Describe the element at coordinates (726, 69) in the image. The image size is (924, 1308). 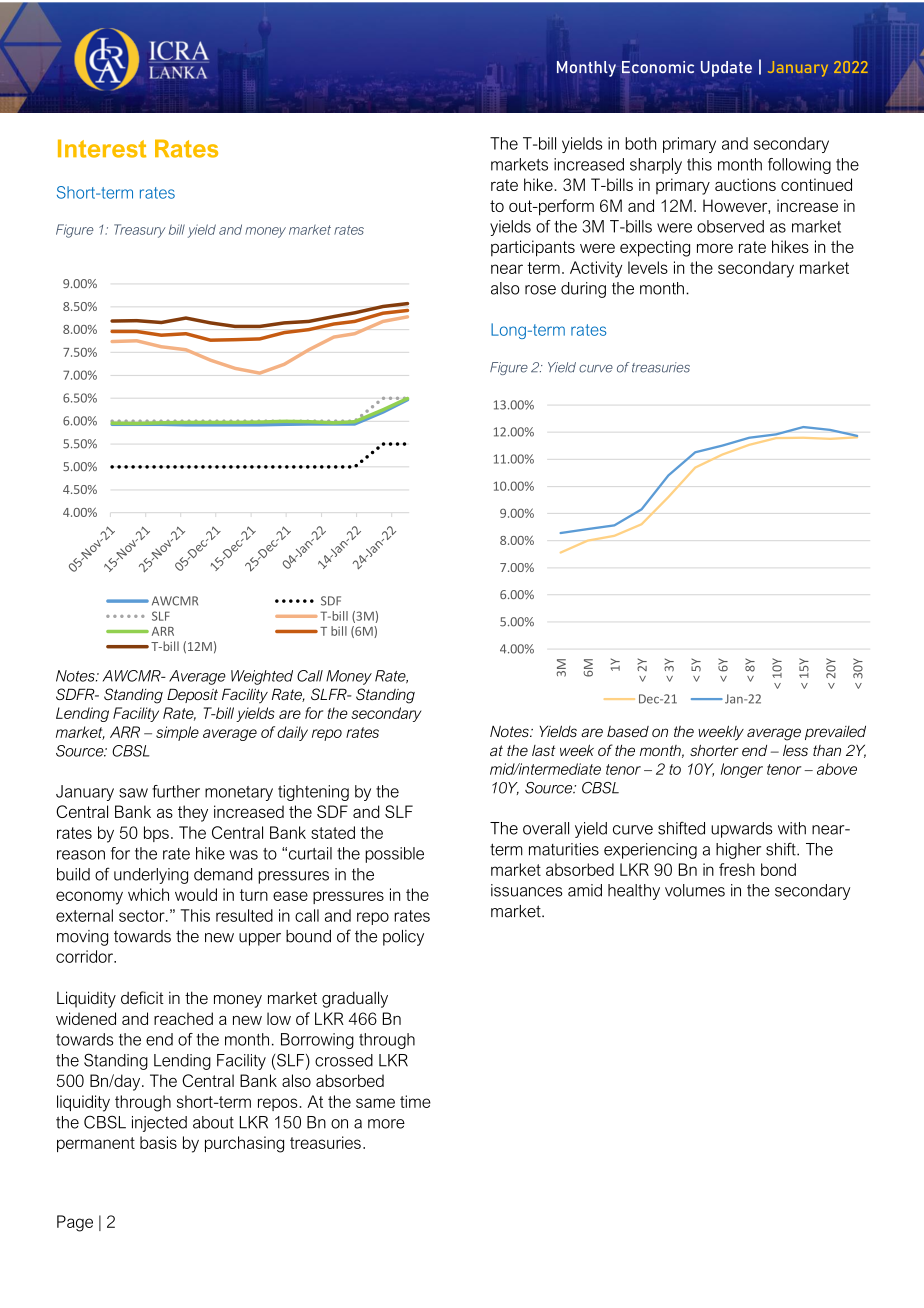
I see `Update` at that location.
